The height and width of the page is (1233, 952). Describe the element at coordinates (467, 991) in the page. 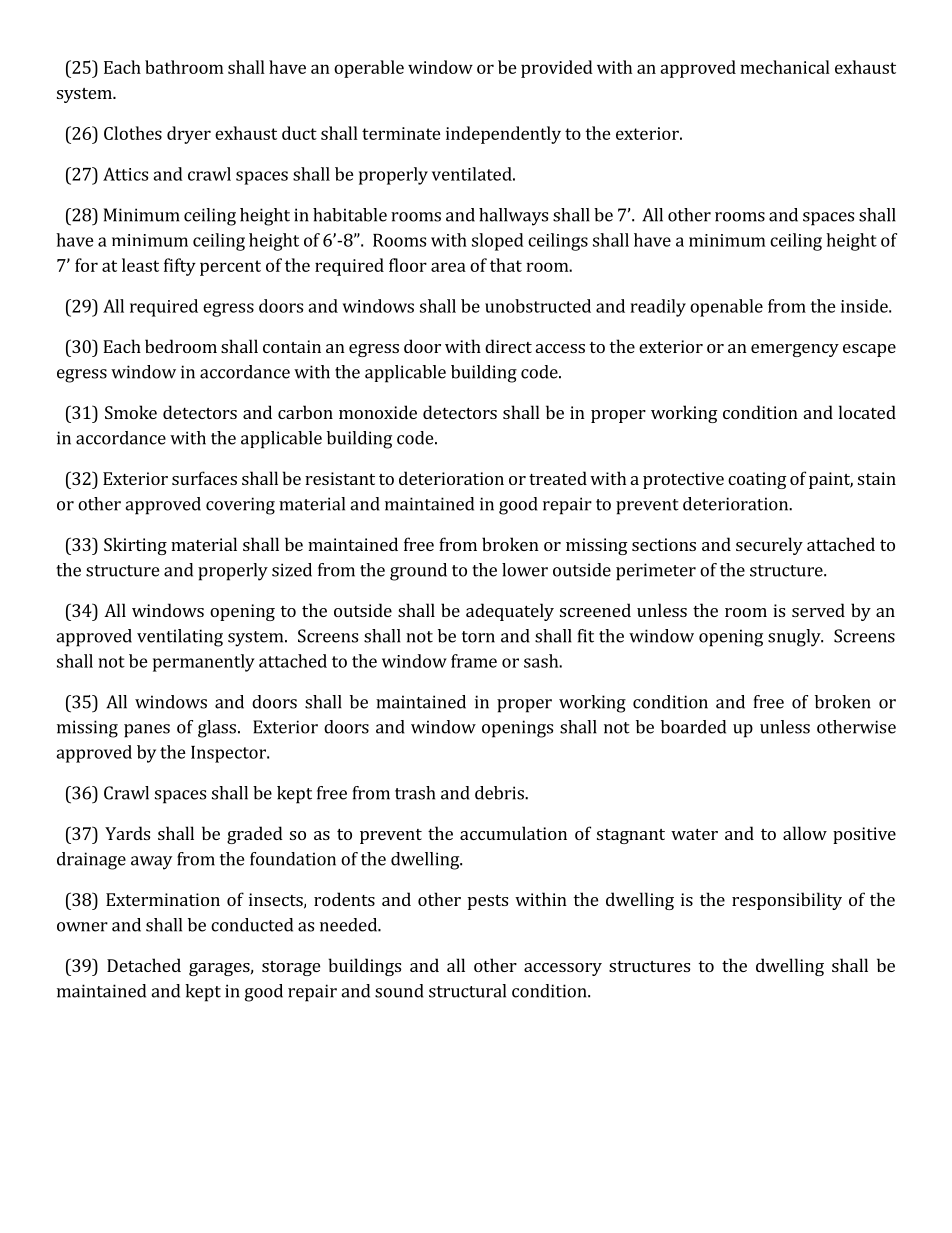

I see `structural` at that location.
